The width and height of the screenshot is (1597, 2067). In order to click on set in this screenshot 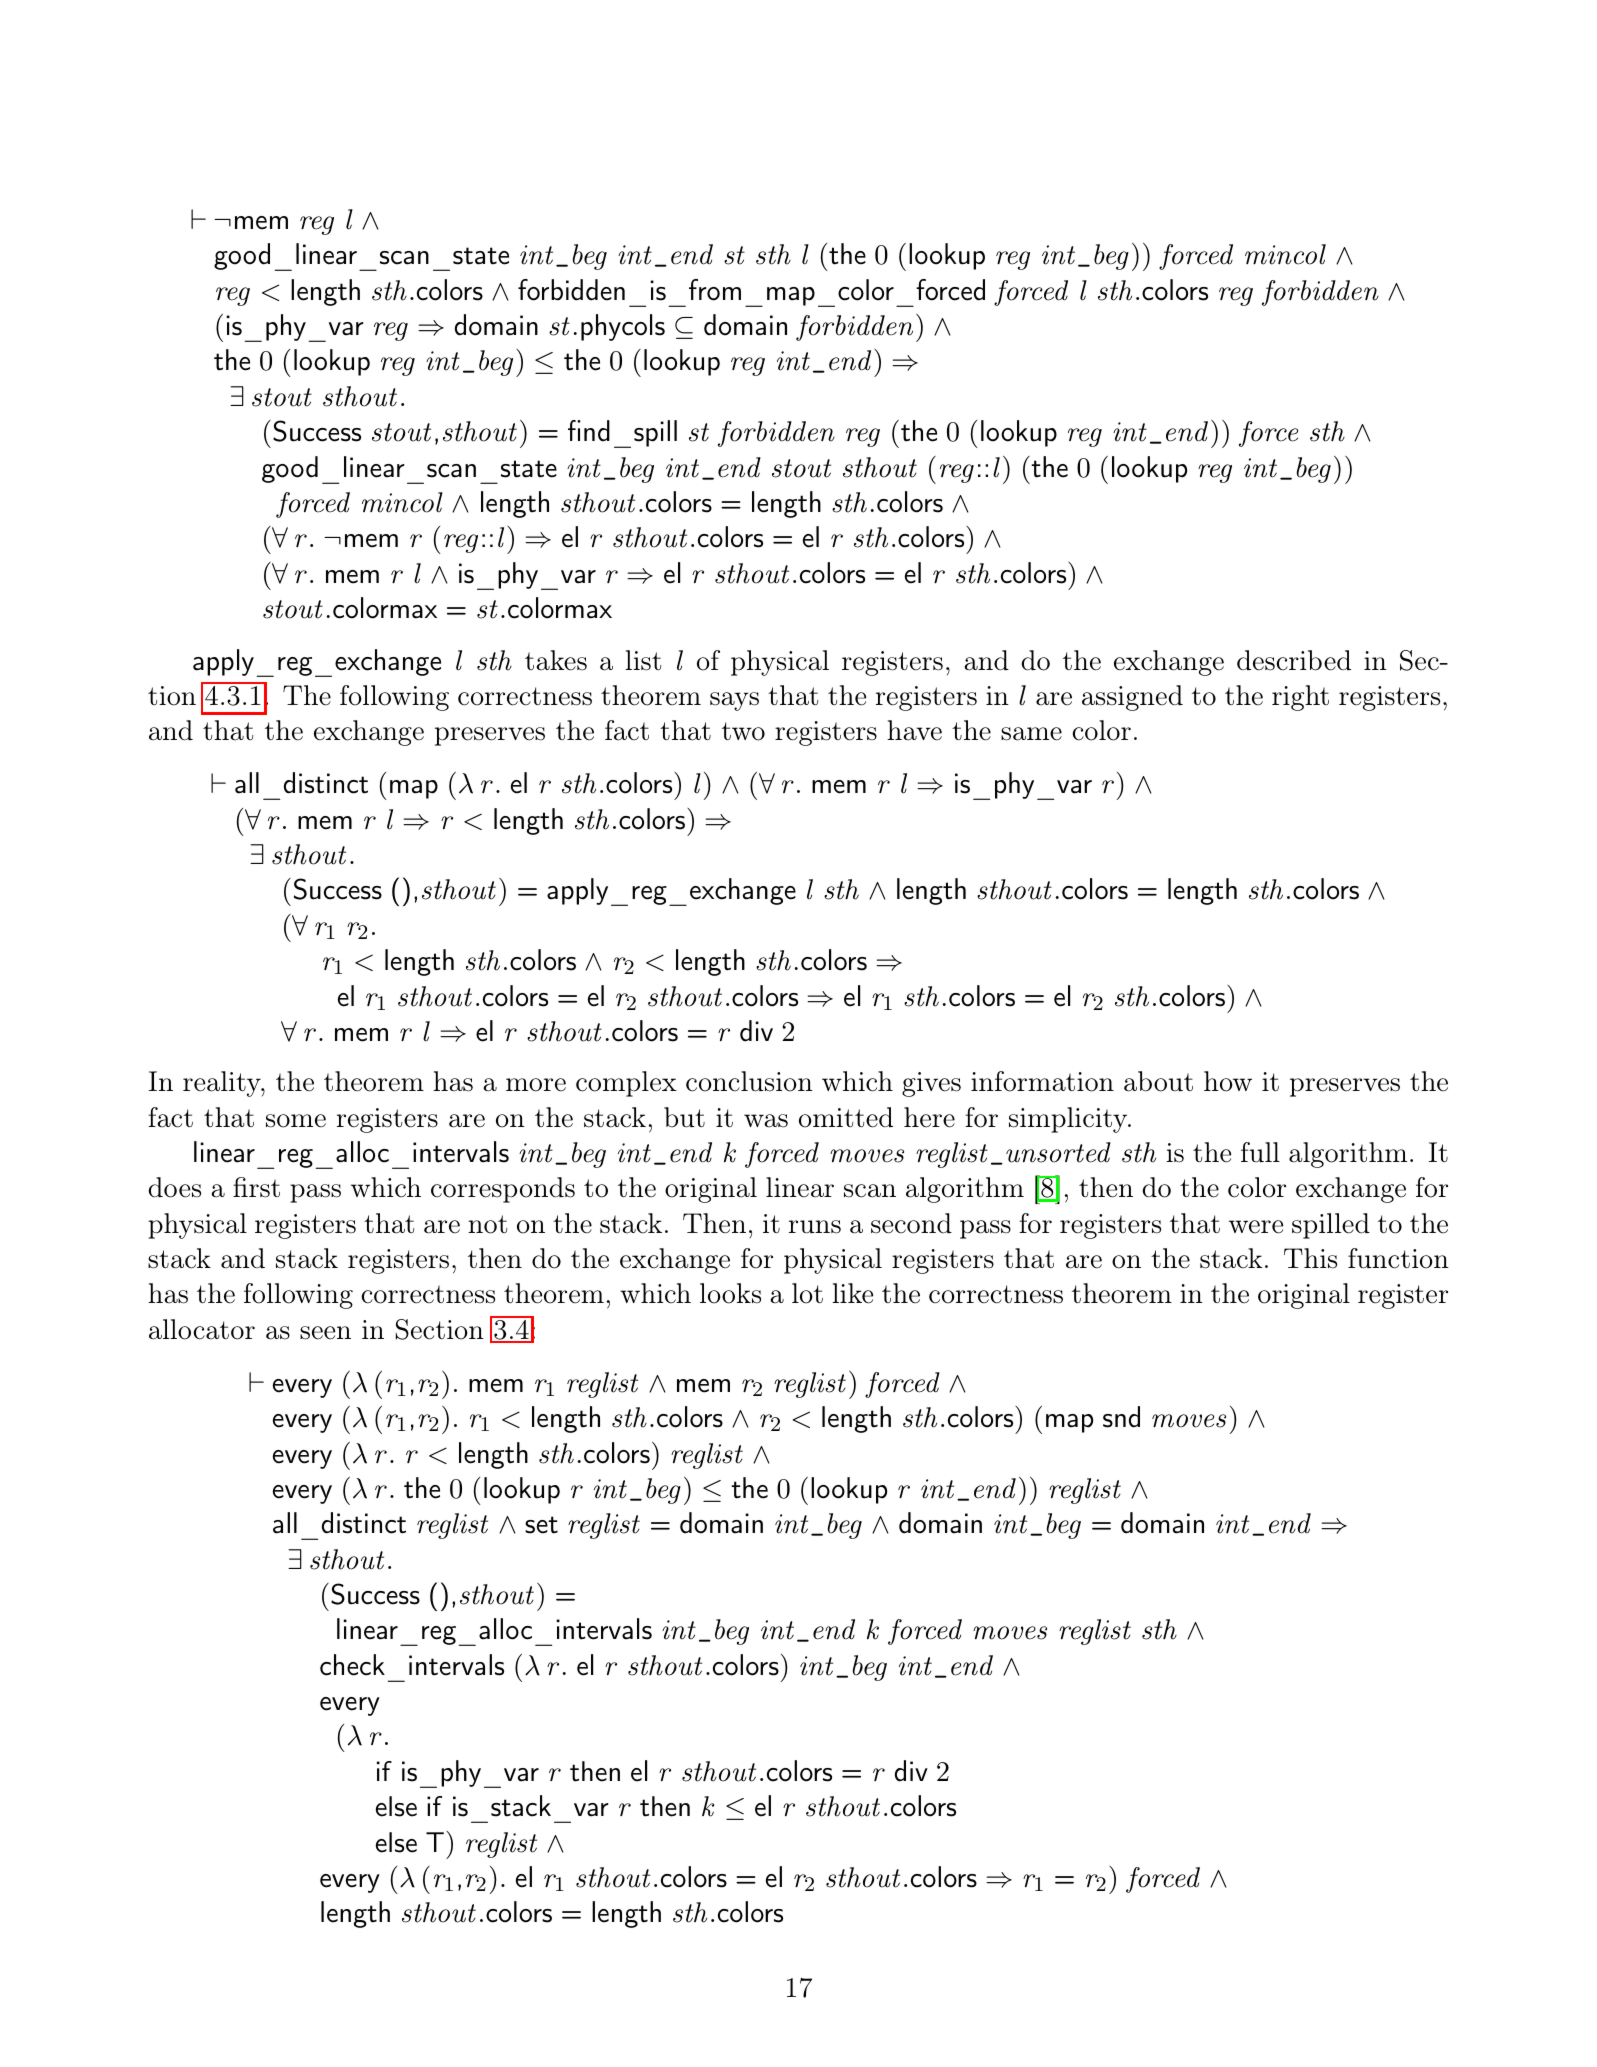, I will do `click(541, 1525)`.
